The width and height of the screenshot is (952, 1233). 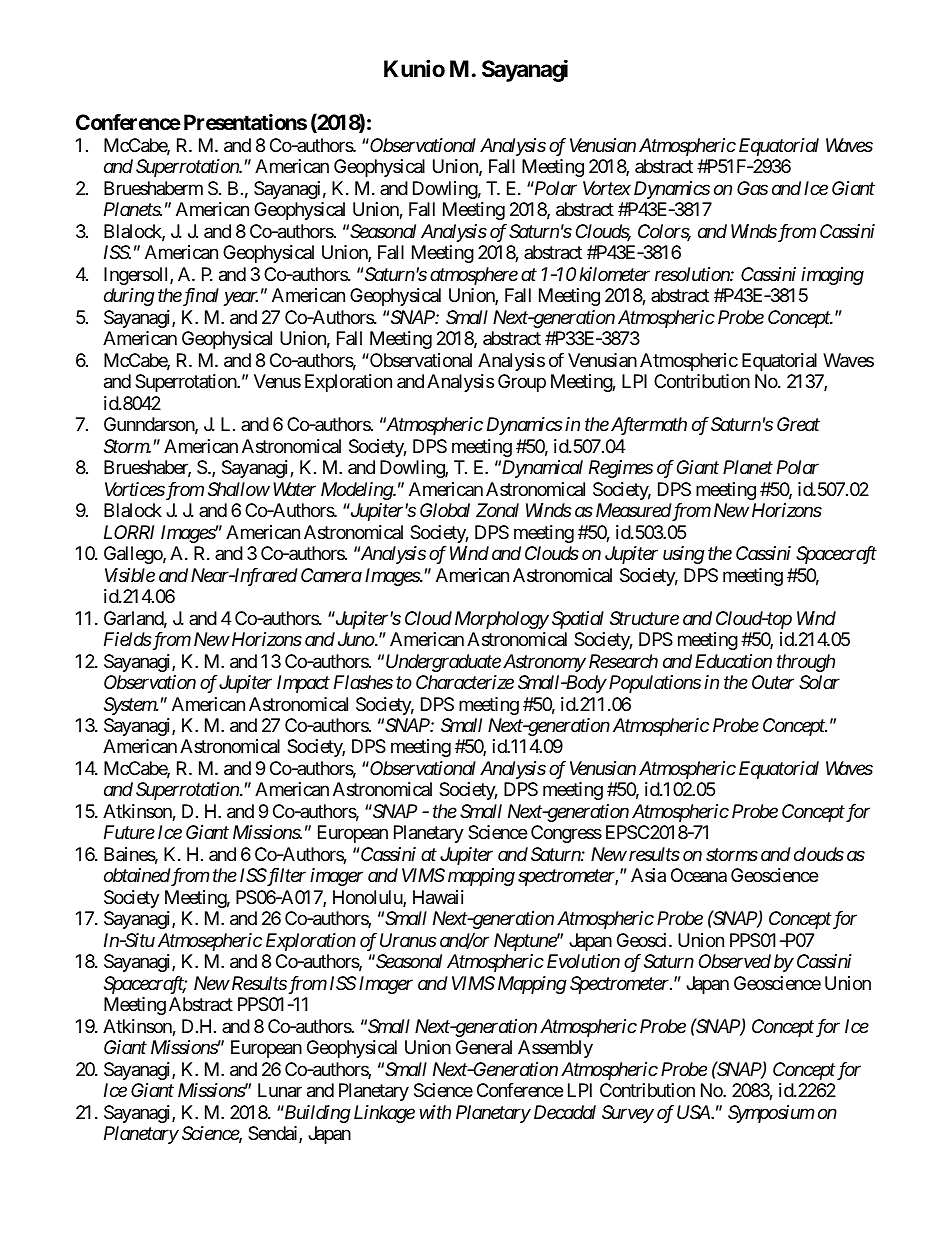 What do you see at coordinates (130, 575) in the screenshot?
I see `Visible` at bounding box center [130, 575].
